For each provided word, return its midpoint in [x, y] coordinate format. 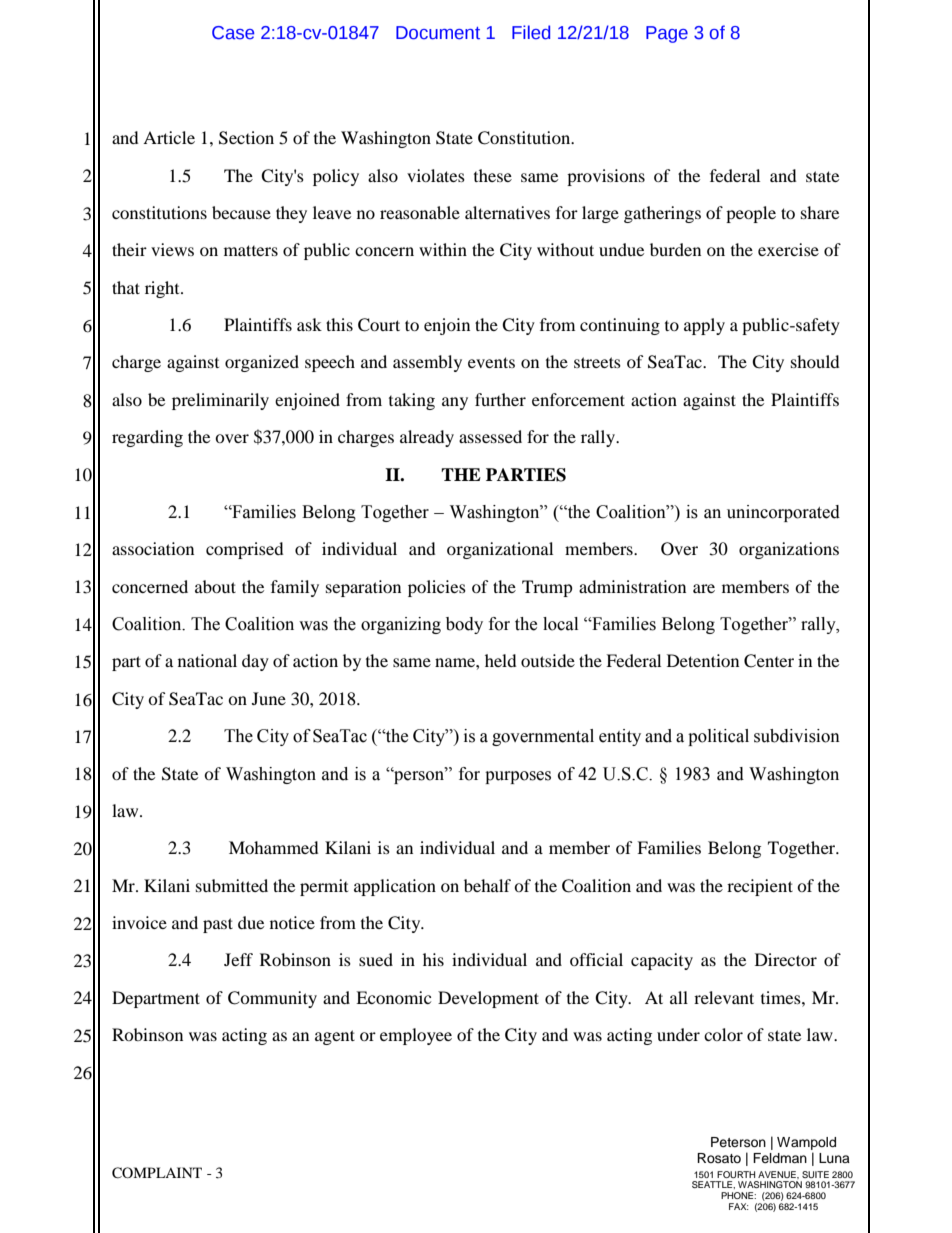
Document [438, 33]
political [718, 737]
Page [667, 34]
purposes [518, 777]
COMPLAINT [157, 1173]
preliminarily [220, 401]
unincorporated [783, 513]
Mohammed [274, 847]
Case [233, 33]
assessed [490, 436]
